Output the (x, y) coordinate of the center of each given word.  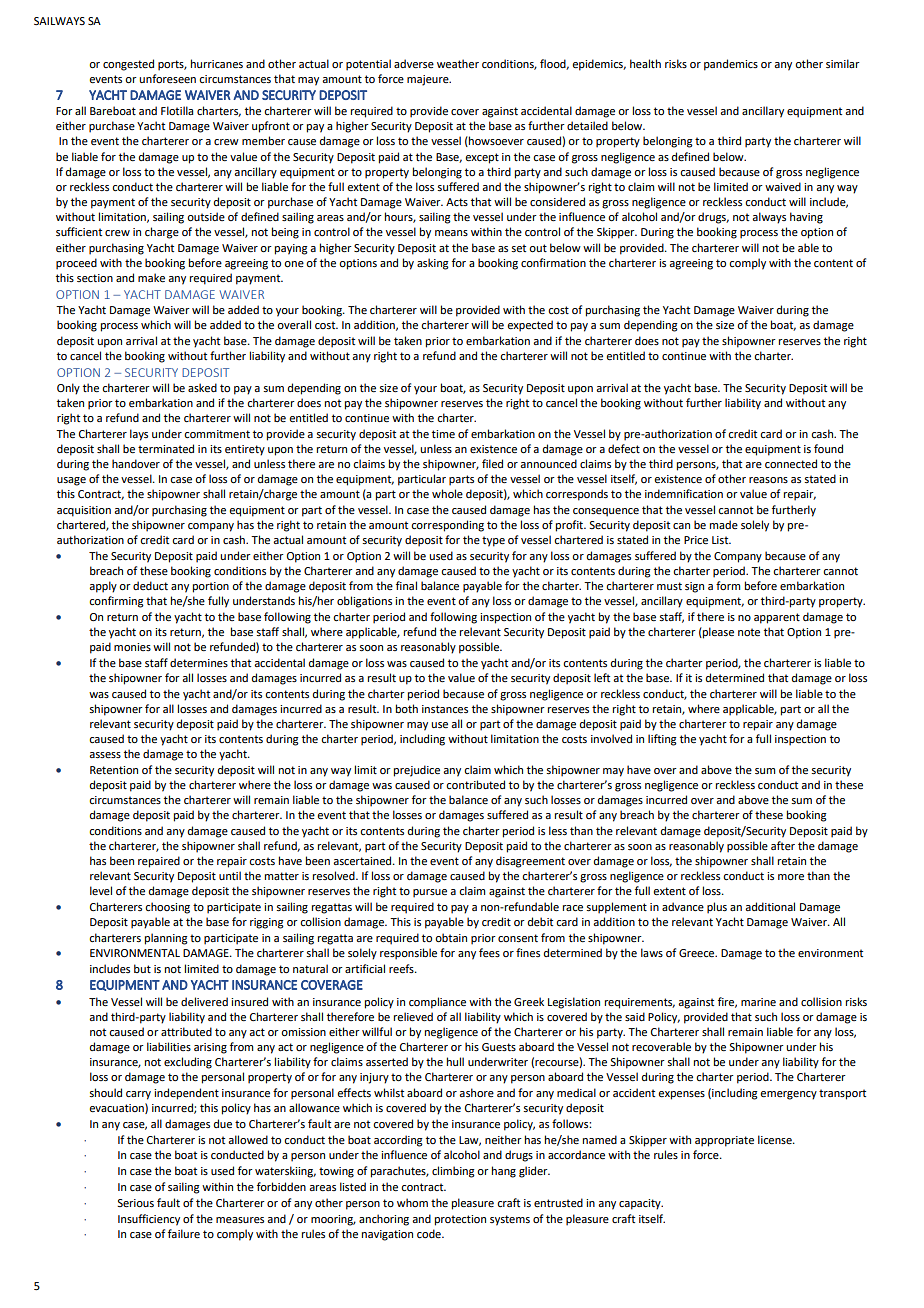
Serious (135, 1203)
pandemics (731, 65)
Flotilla (177, 110)
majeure (429, 80)
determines (199, 662)
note (749, 632)
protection (460, 1220)
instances (445, 709)
